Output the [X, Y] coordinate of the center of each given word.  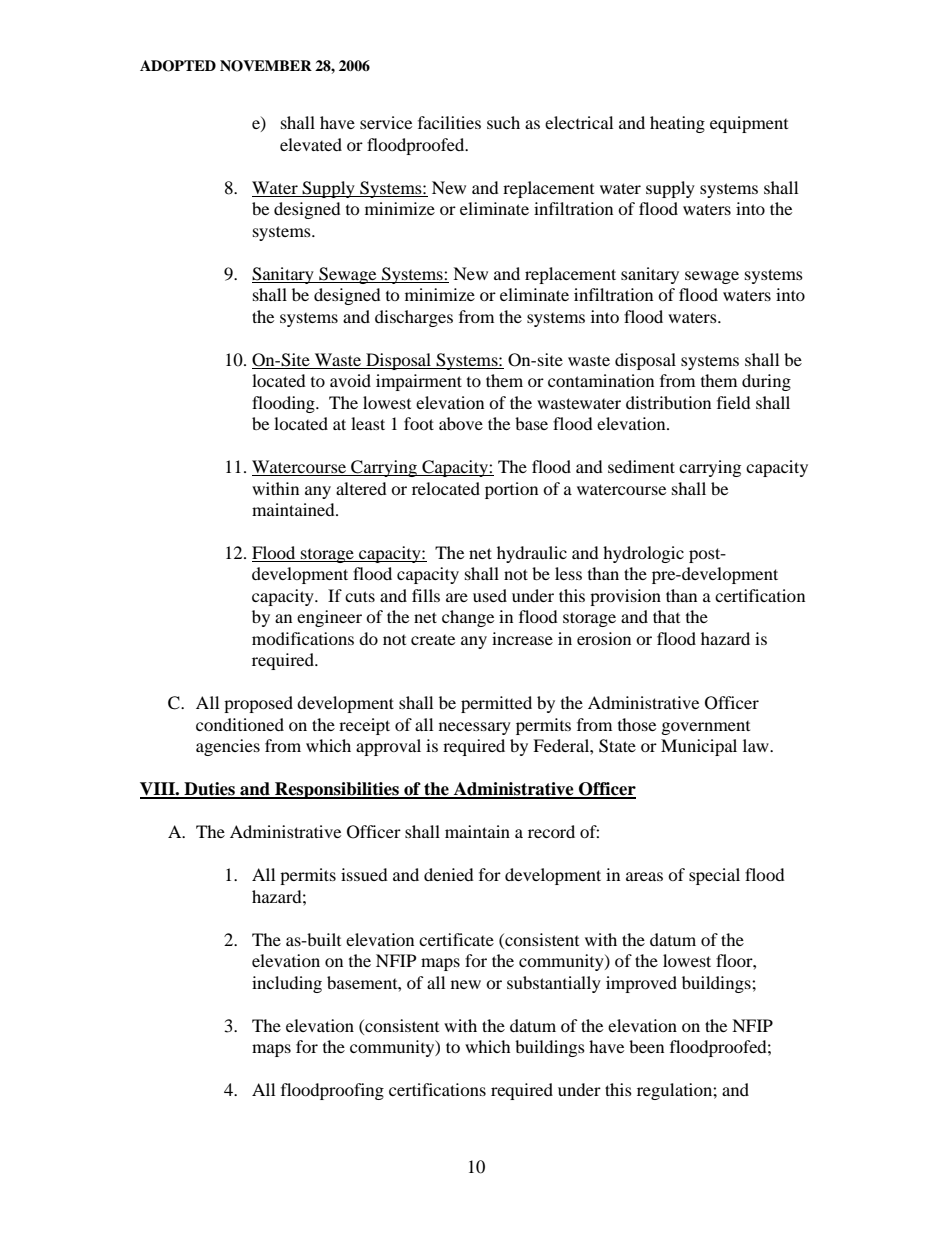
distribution [668, 402]
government [706, 728]
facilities [449, 122]
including [287, 984]
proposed [258, 704]
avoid [350, 380]
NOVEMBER [266, 66]
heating [677, 124]
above [461, 423]
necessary [475, 728]
